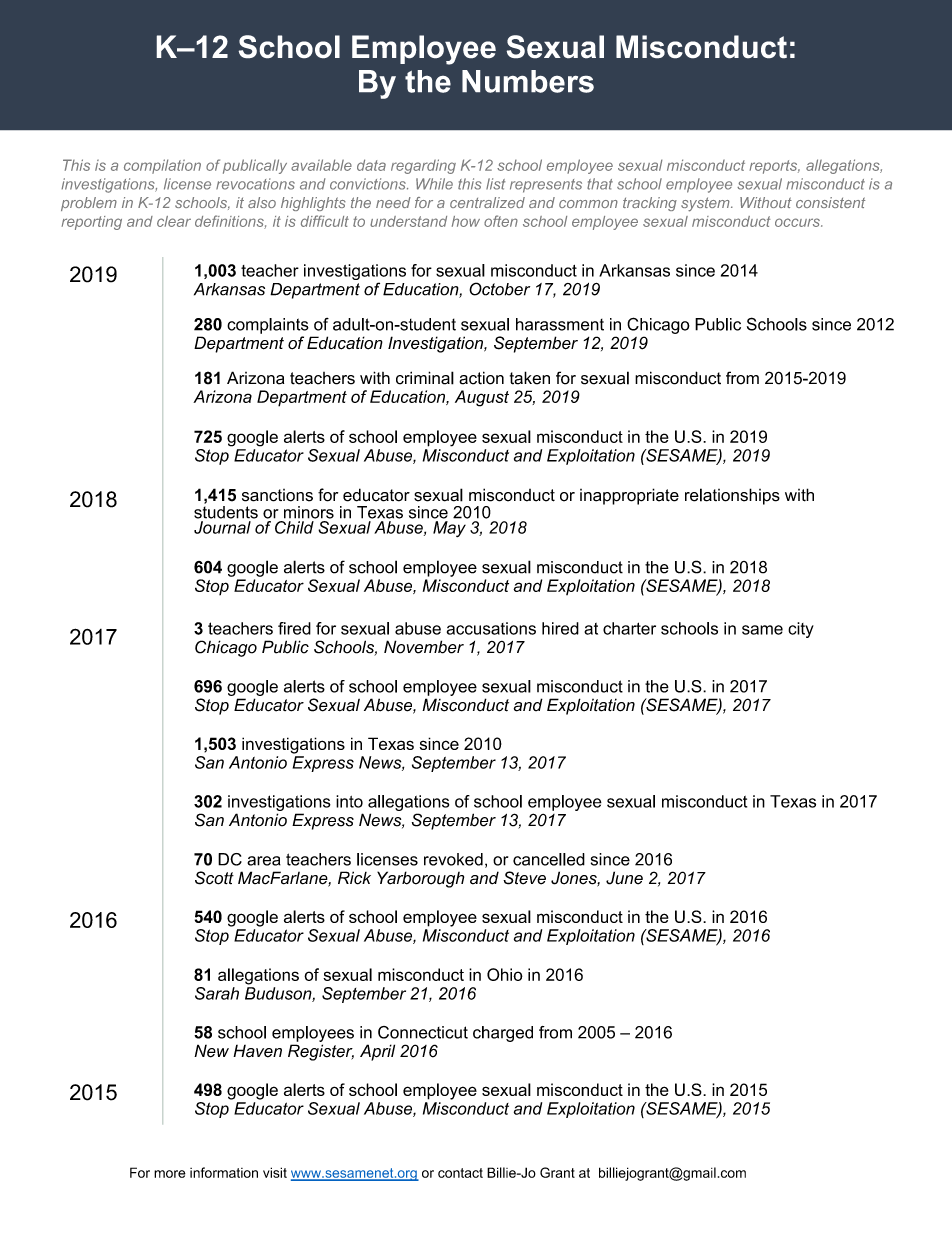 The width and height of the page is (952, 1233). Describe the element at coordinates (162, 166) in the page. I see `compilation` at that location.
